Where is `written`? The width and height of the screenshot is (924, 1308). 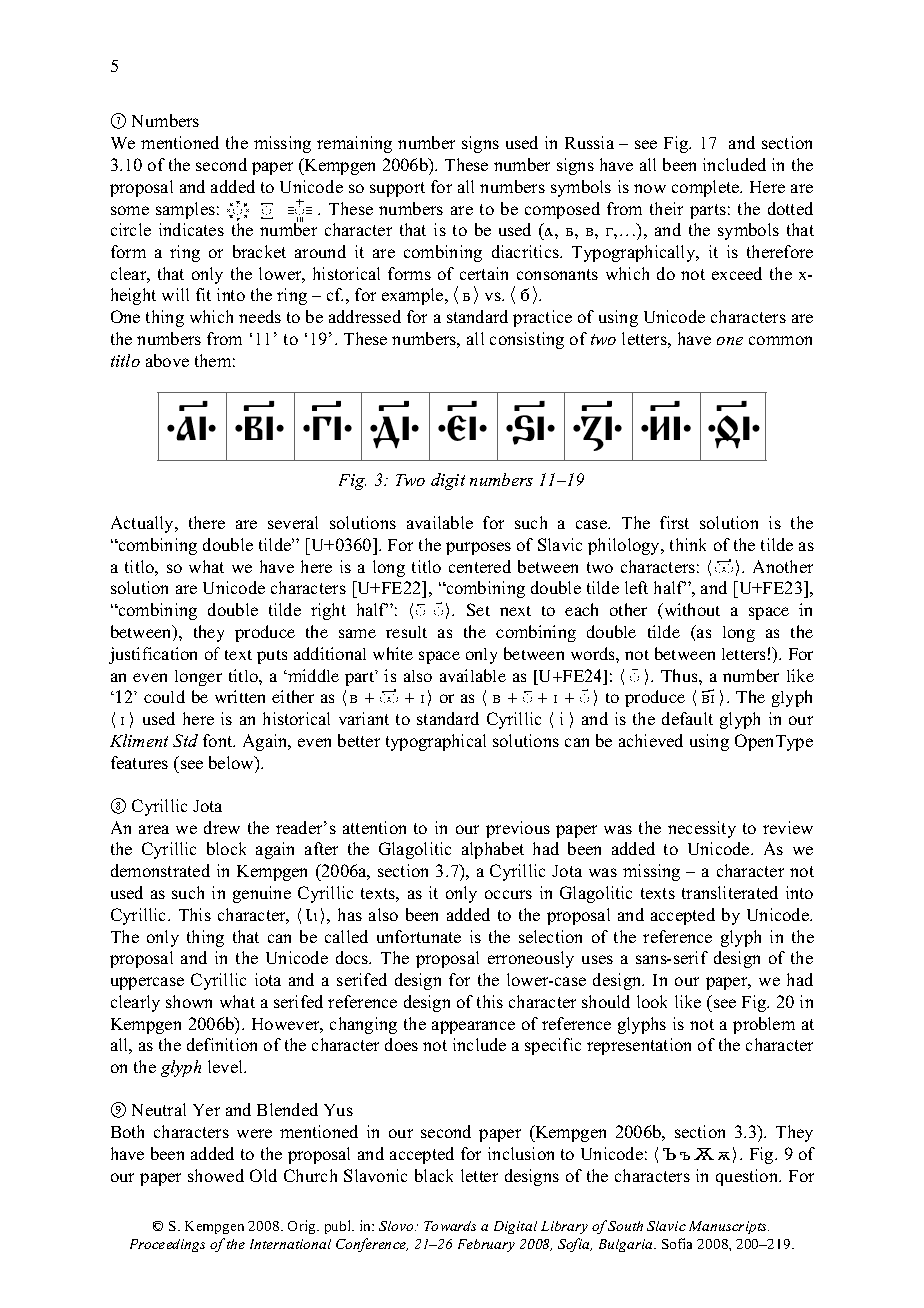
written is located at coordinates (240, 696).
